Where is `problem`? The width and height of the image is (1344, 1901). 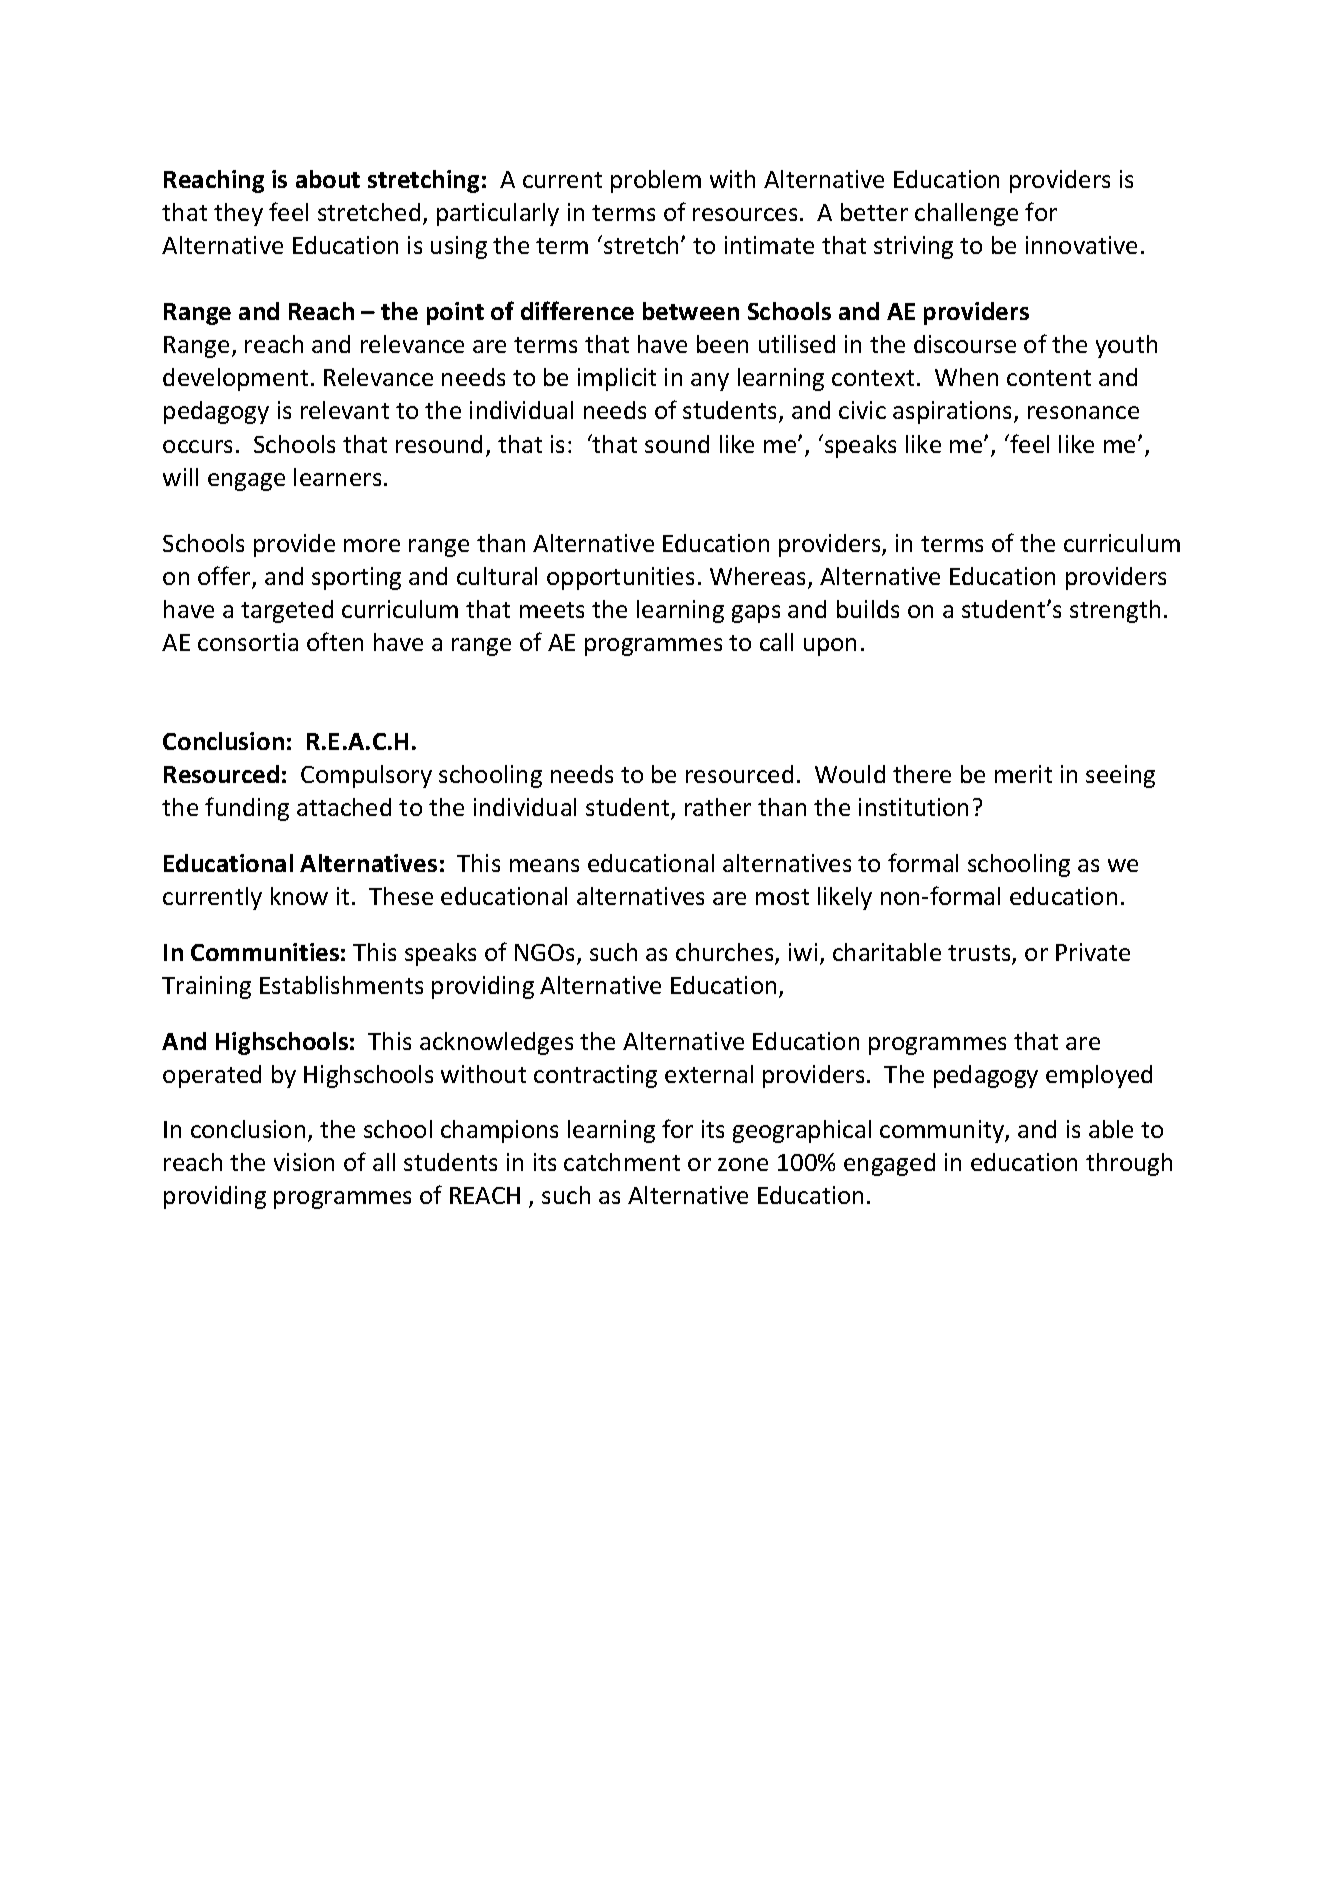
problem is located at coordinates (656, 181).
